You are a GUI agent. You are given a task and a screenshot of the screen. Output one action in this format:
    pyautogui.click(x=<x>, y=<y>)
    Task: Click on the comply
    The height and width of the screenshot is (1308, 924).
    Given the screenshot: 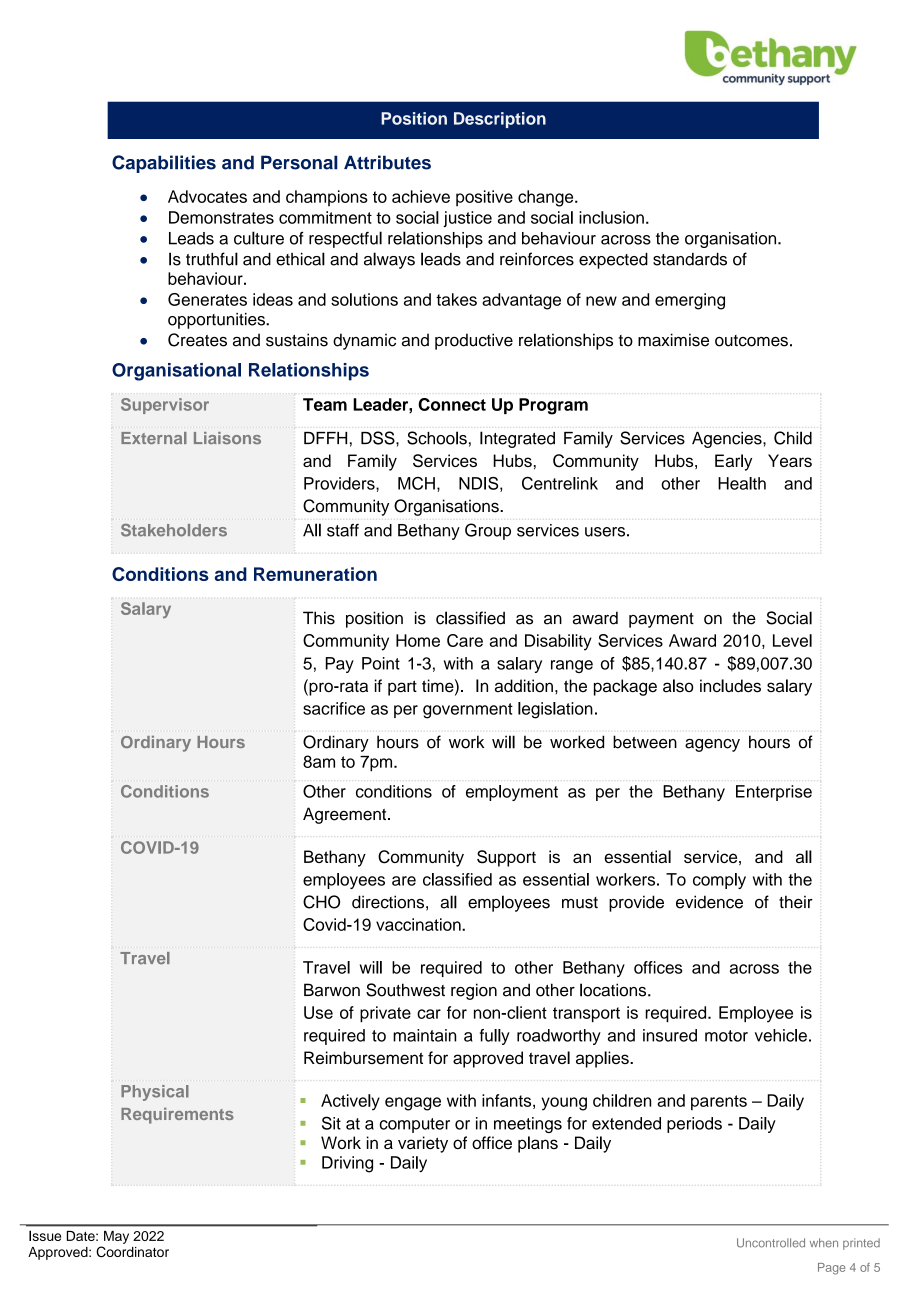 What is the action you would take?
    pyautogui.click(x=719, y=881)
